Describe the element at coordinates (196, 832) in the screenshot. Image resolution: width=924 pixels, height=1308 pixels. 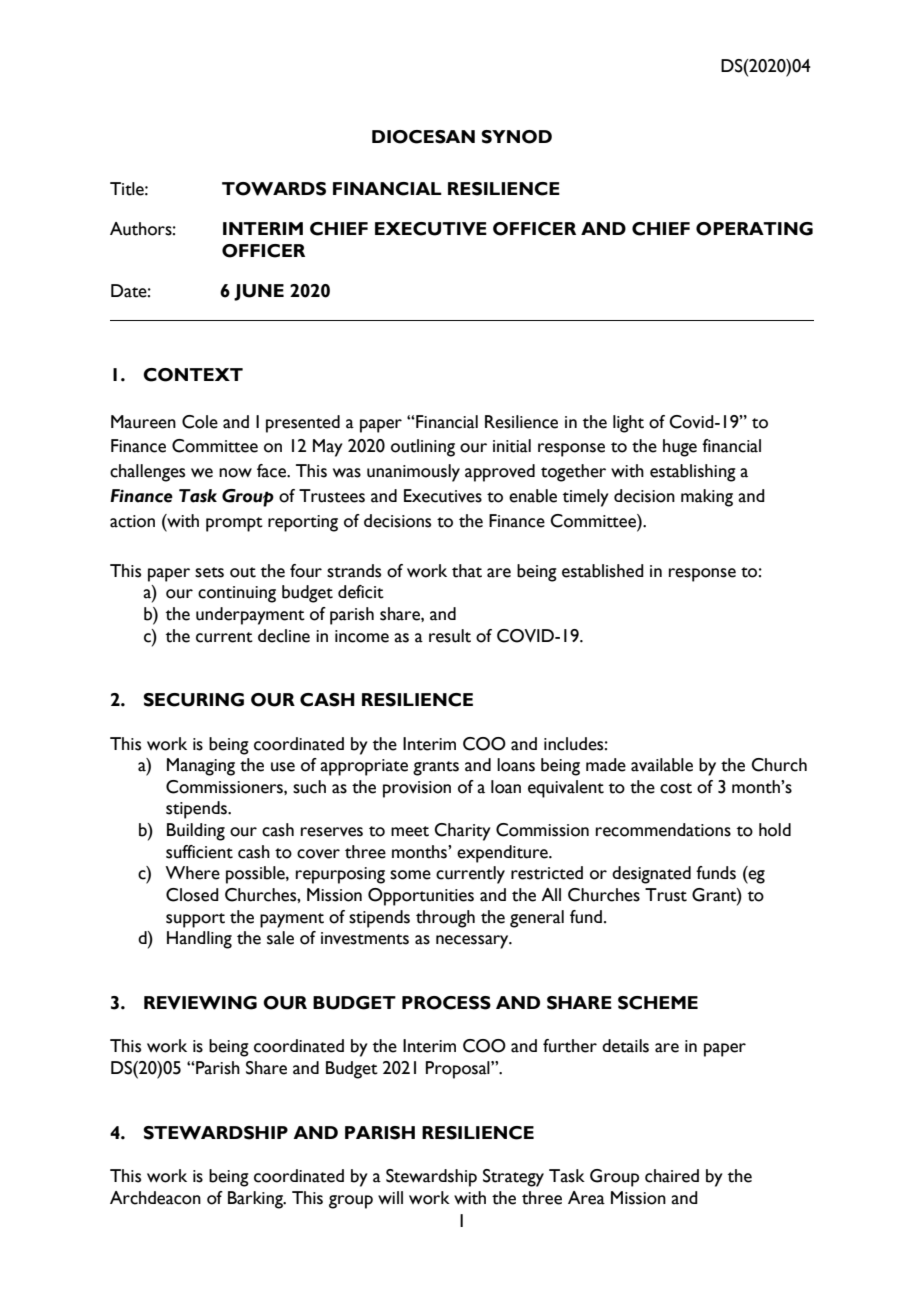
I see `Building` at that location.
